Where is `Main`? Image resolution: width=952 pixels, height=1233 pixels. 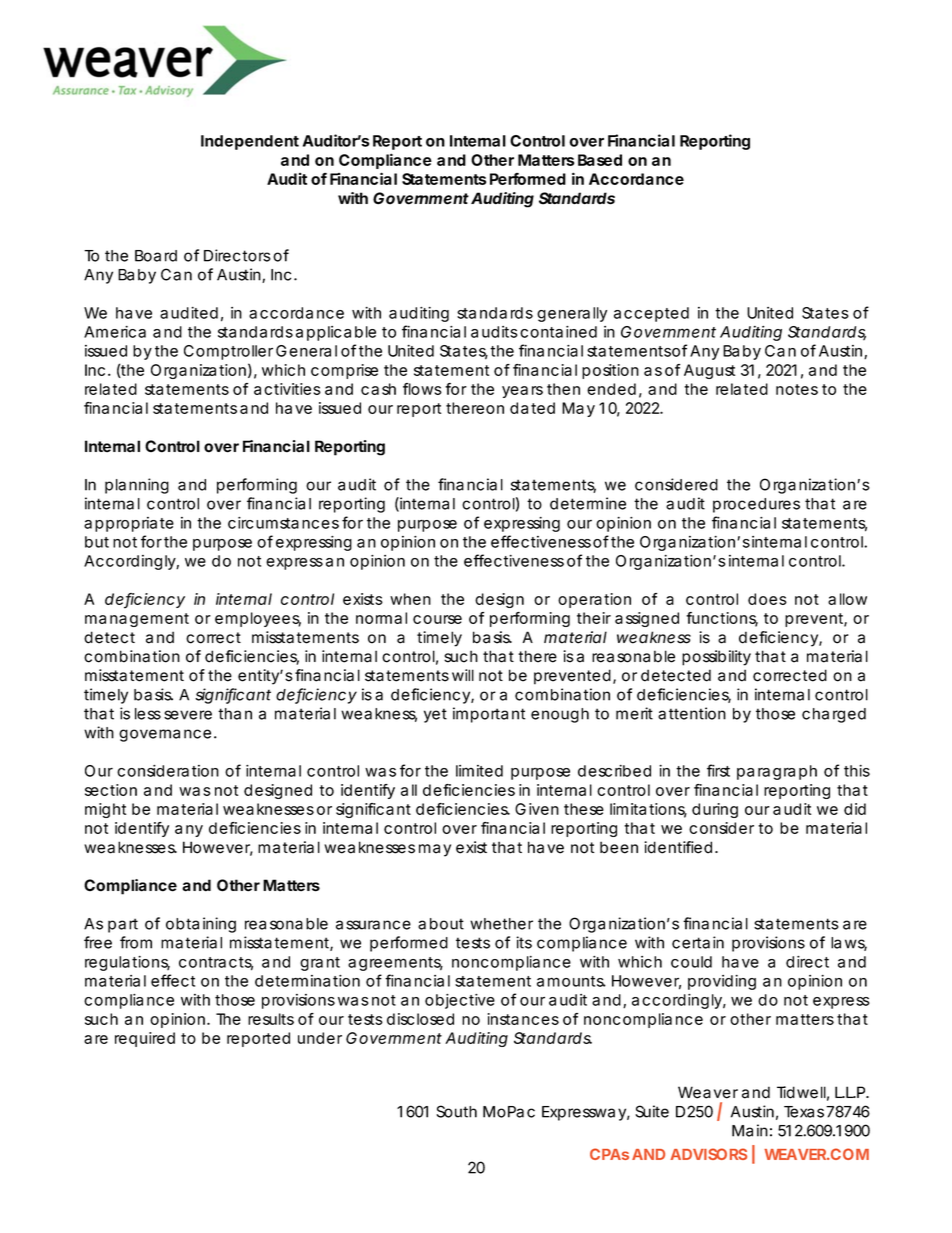
Main is located at coordinates (750, 1130).
